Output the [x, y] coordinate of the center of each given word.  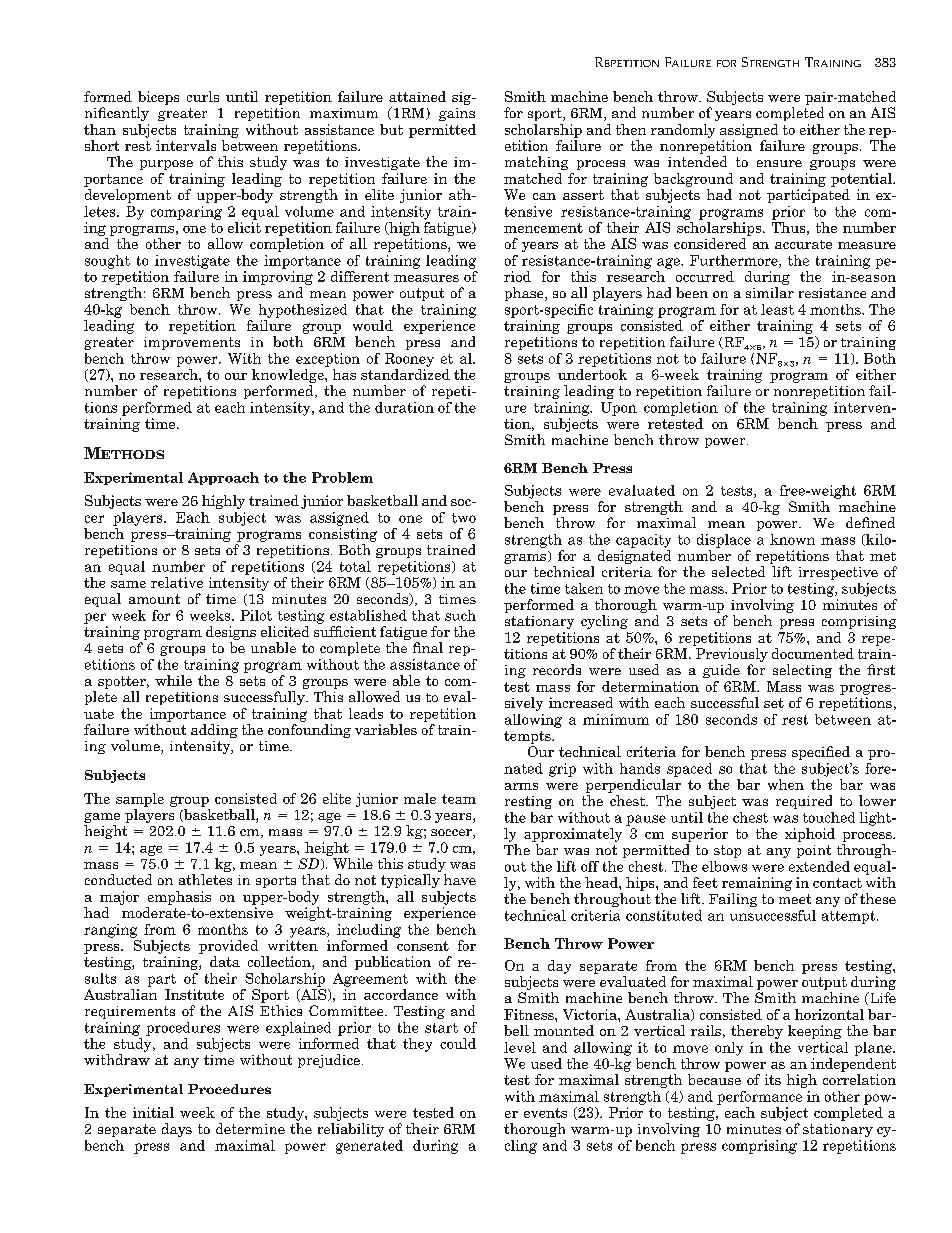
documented [813, 653]
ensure [779, 163]
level [520, 1047]
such [460, 615]
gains [457, 114]
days [177, 1130]
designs [231, 633]
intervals [186, 145]
